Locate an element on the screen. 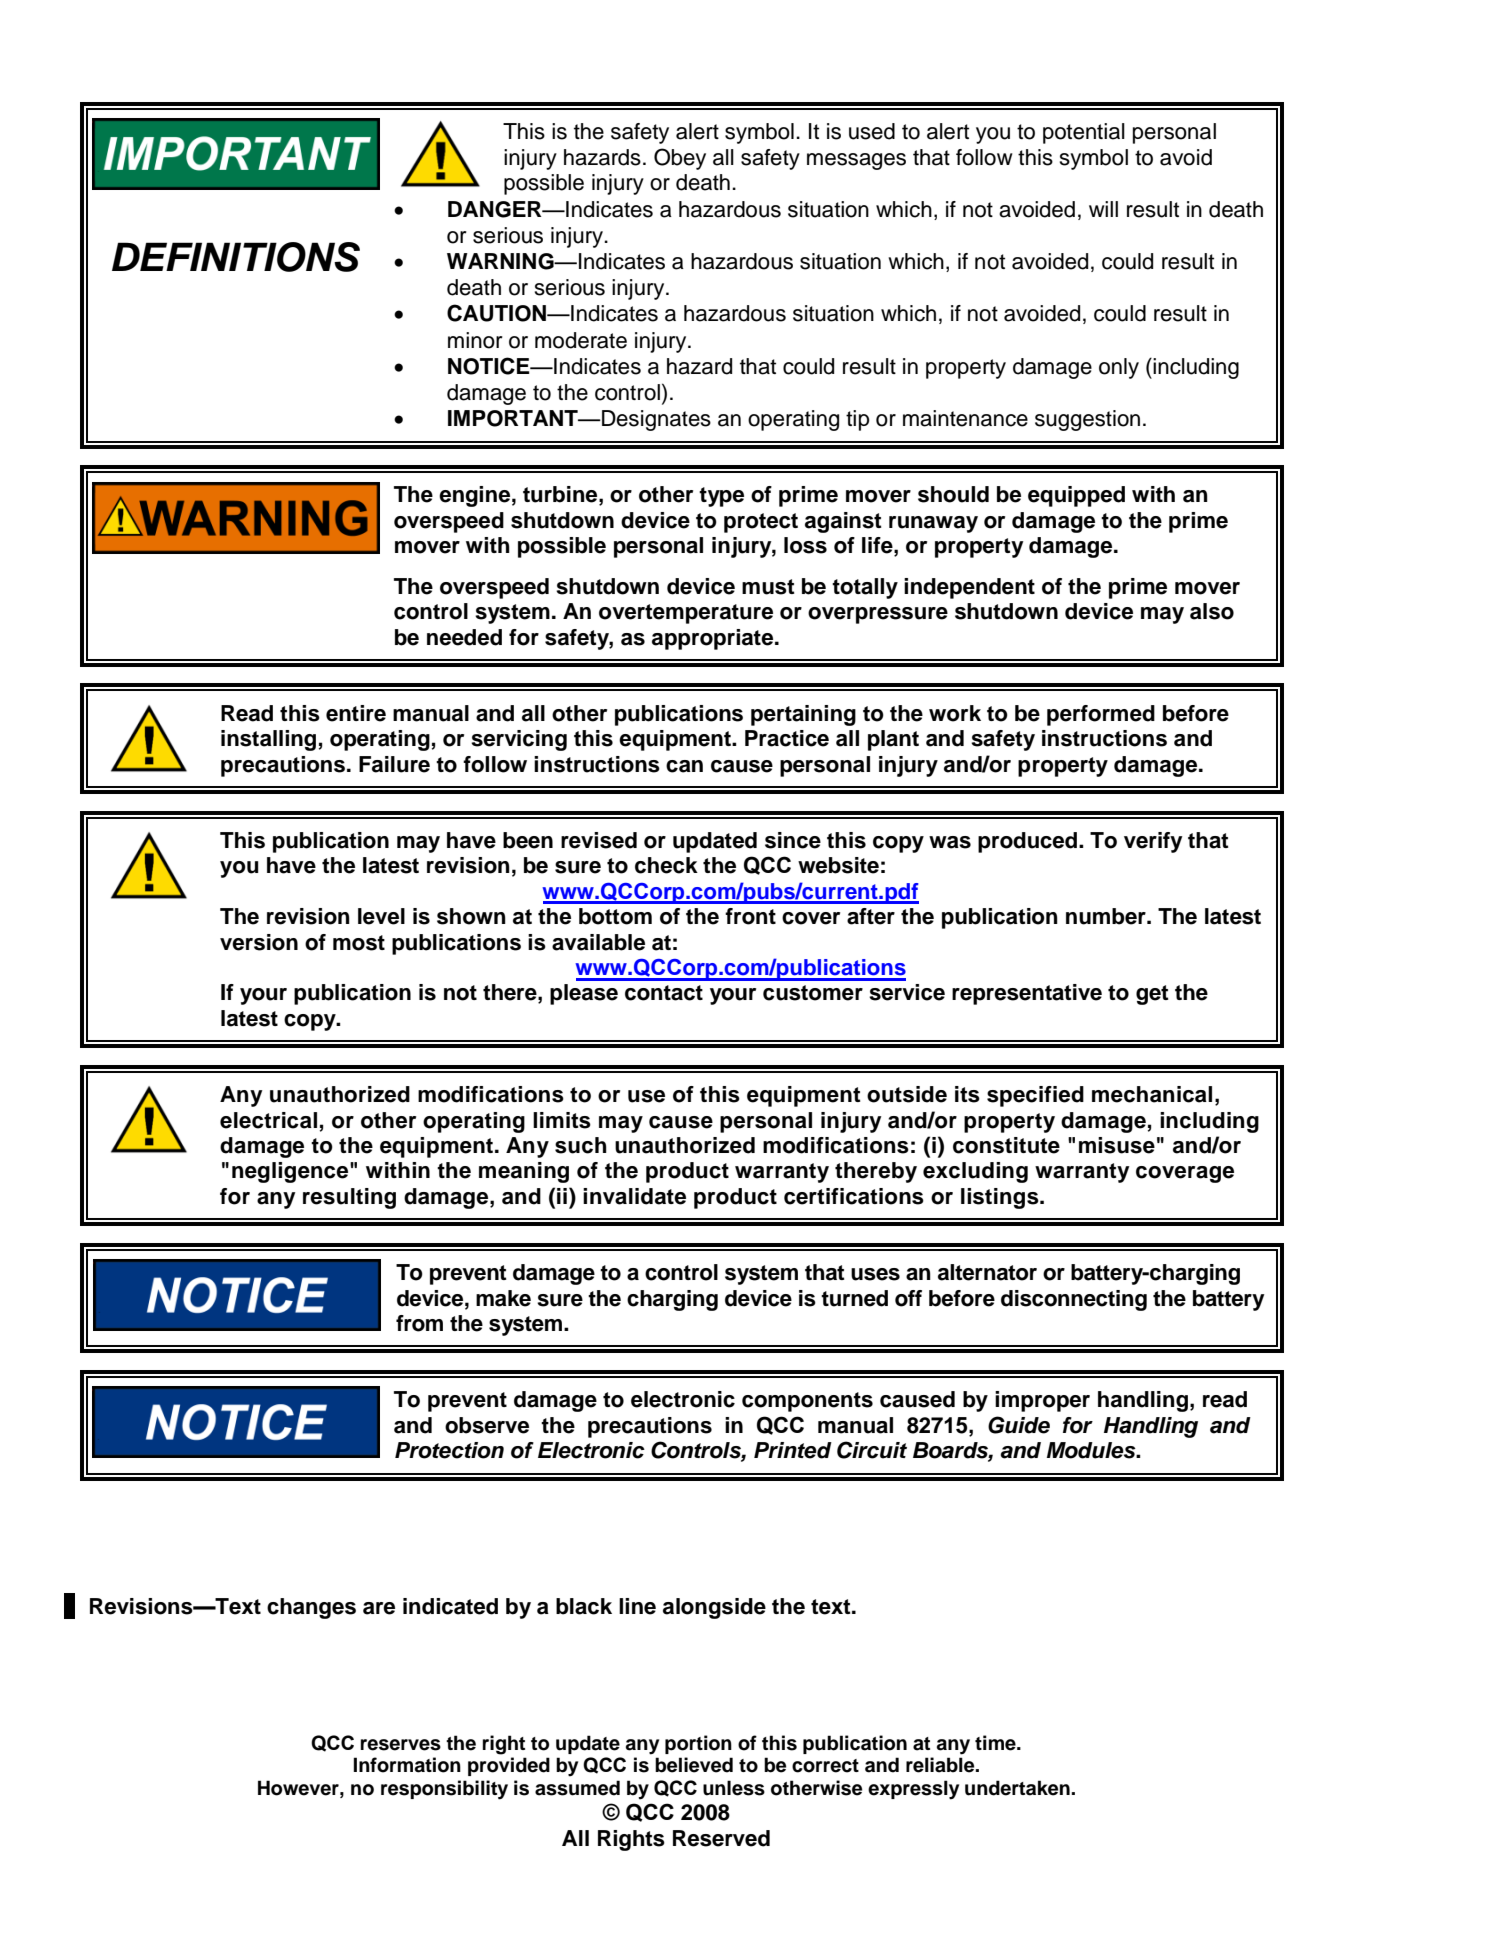 The image size is (1505, 1948). undertaken is located at coordinates (1017, 1788).
